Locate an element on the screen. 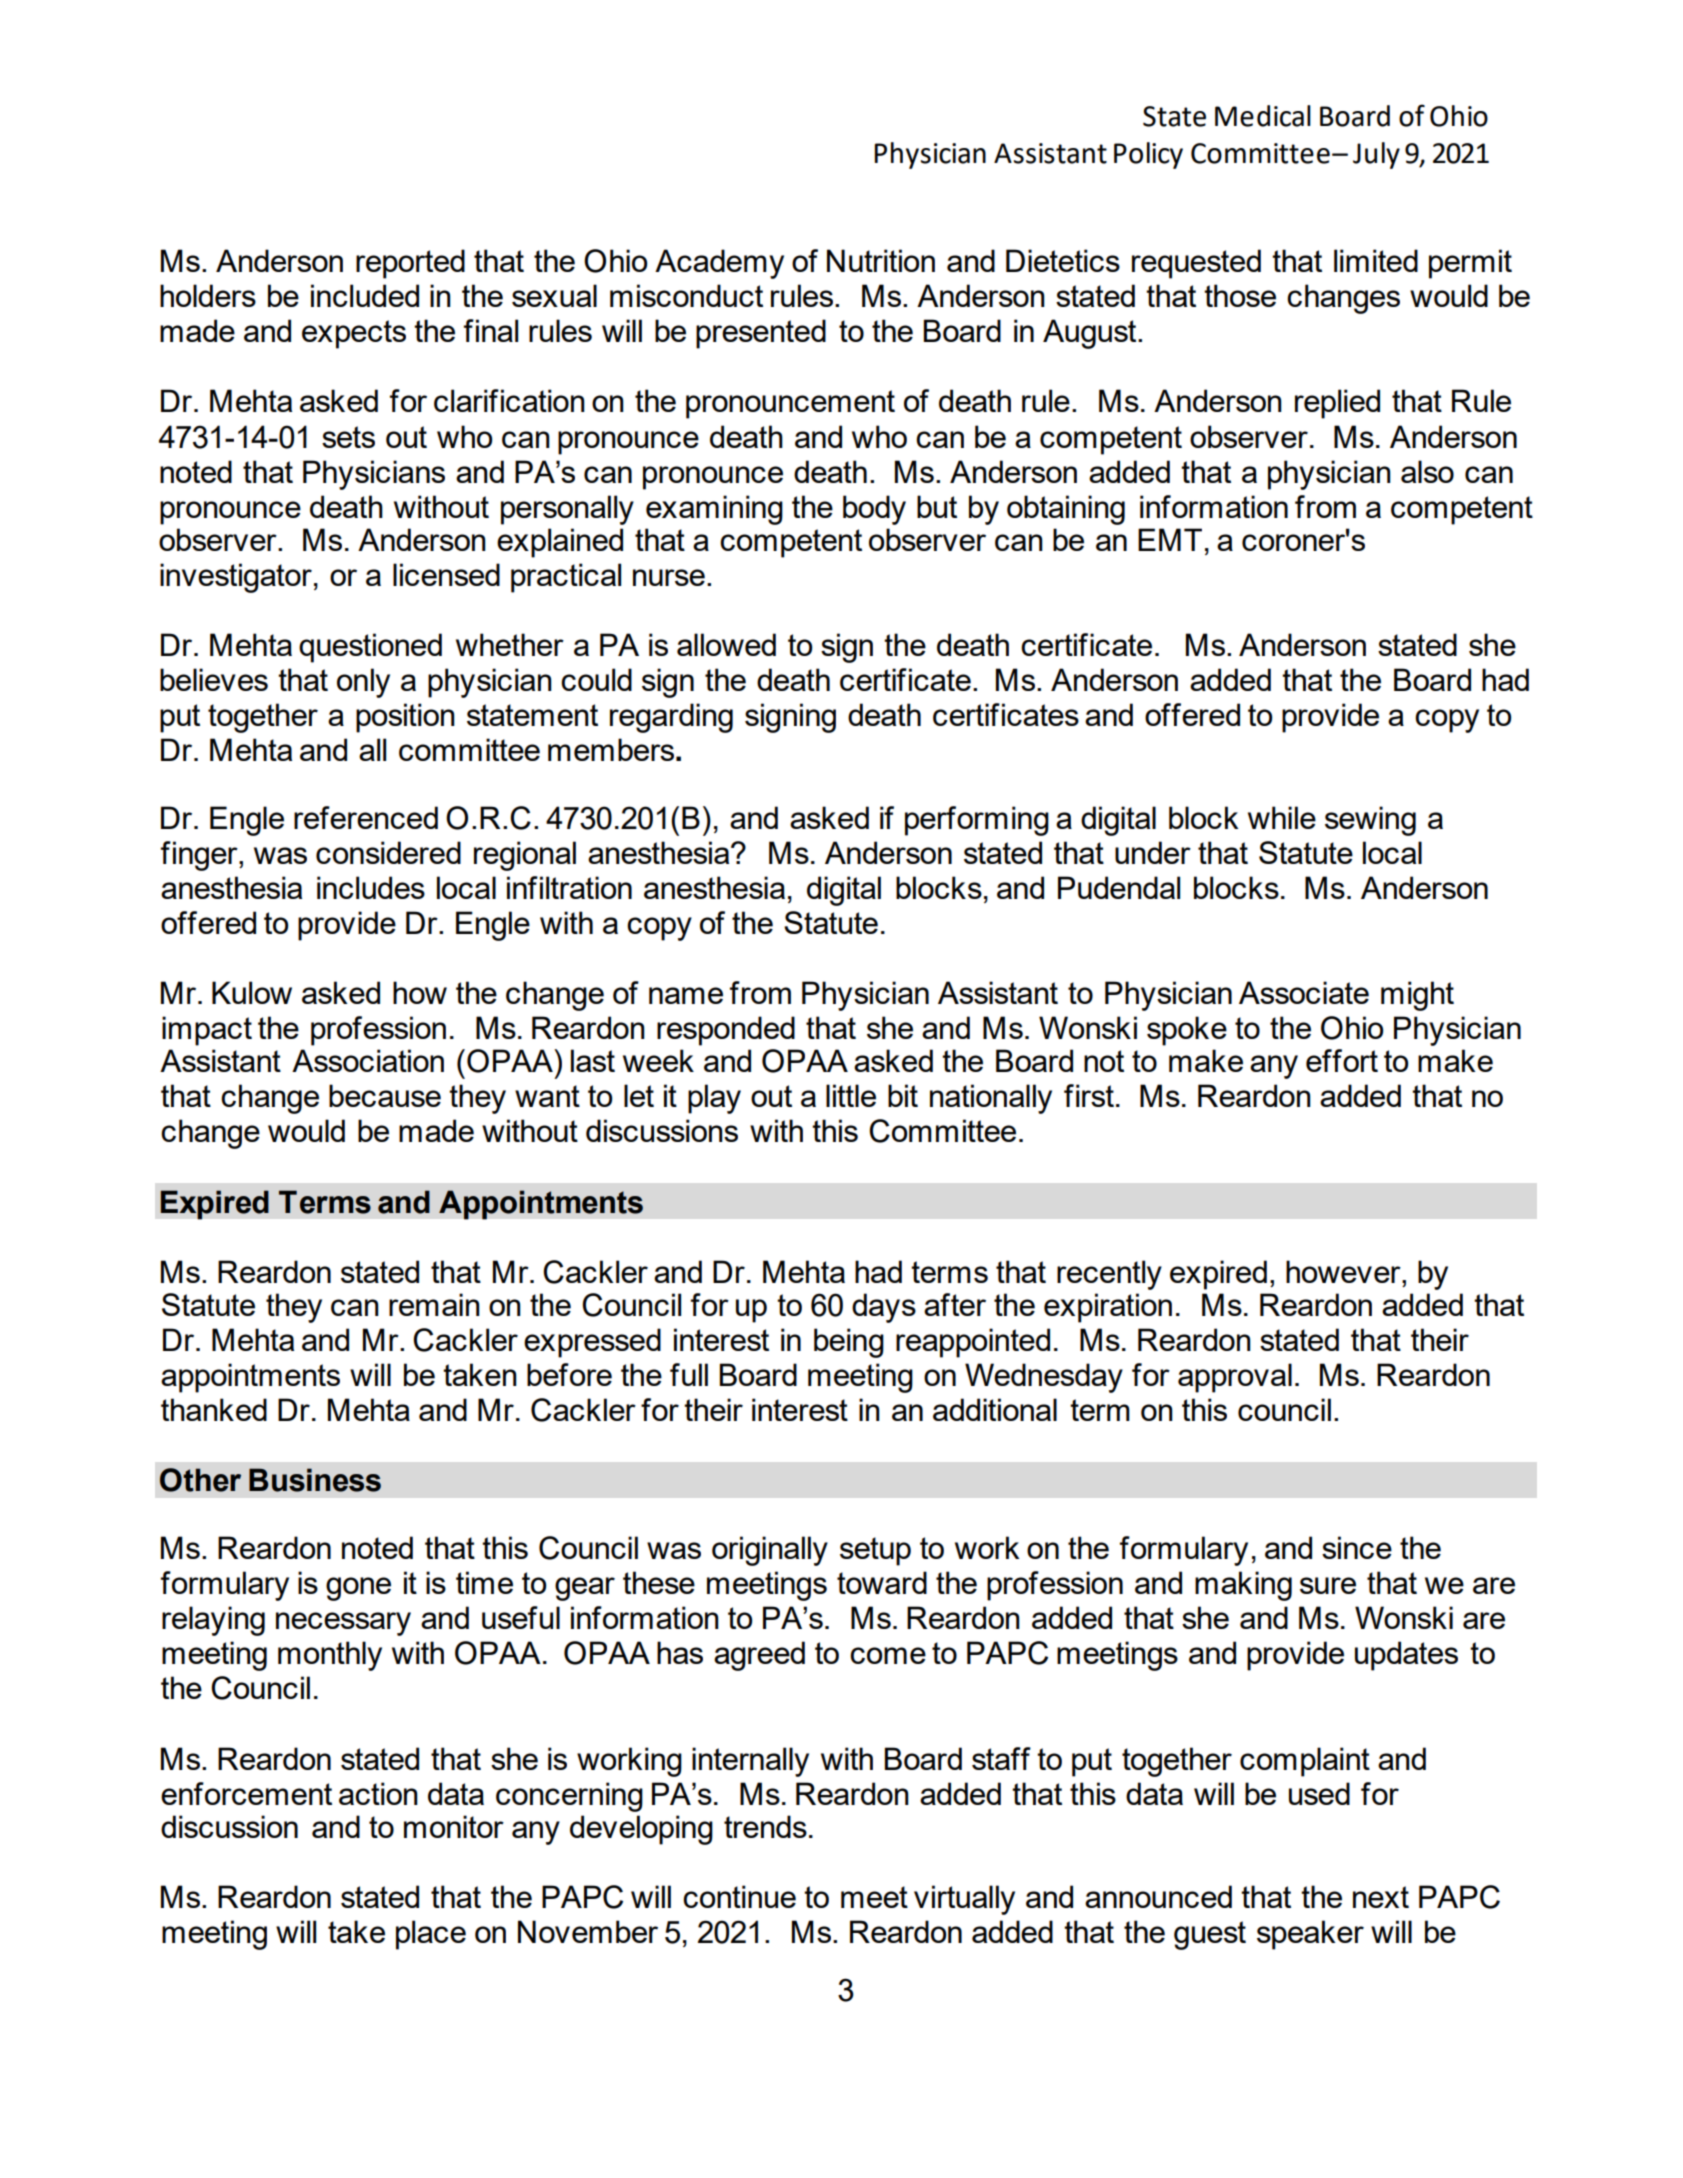  gone is located at coordinates (358, 1589).
